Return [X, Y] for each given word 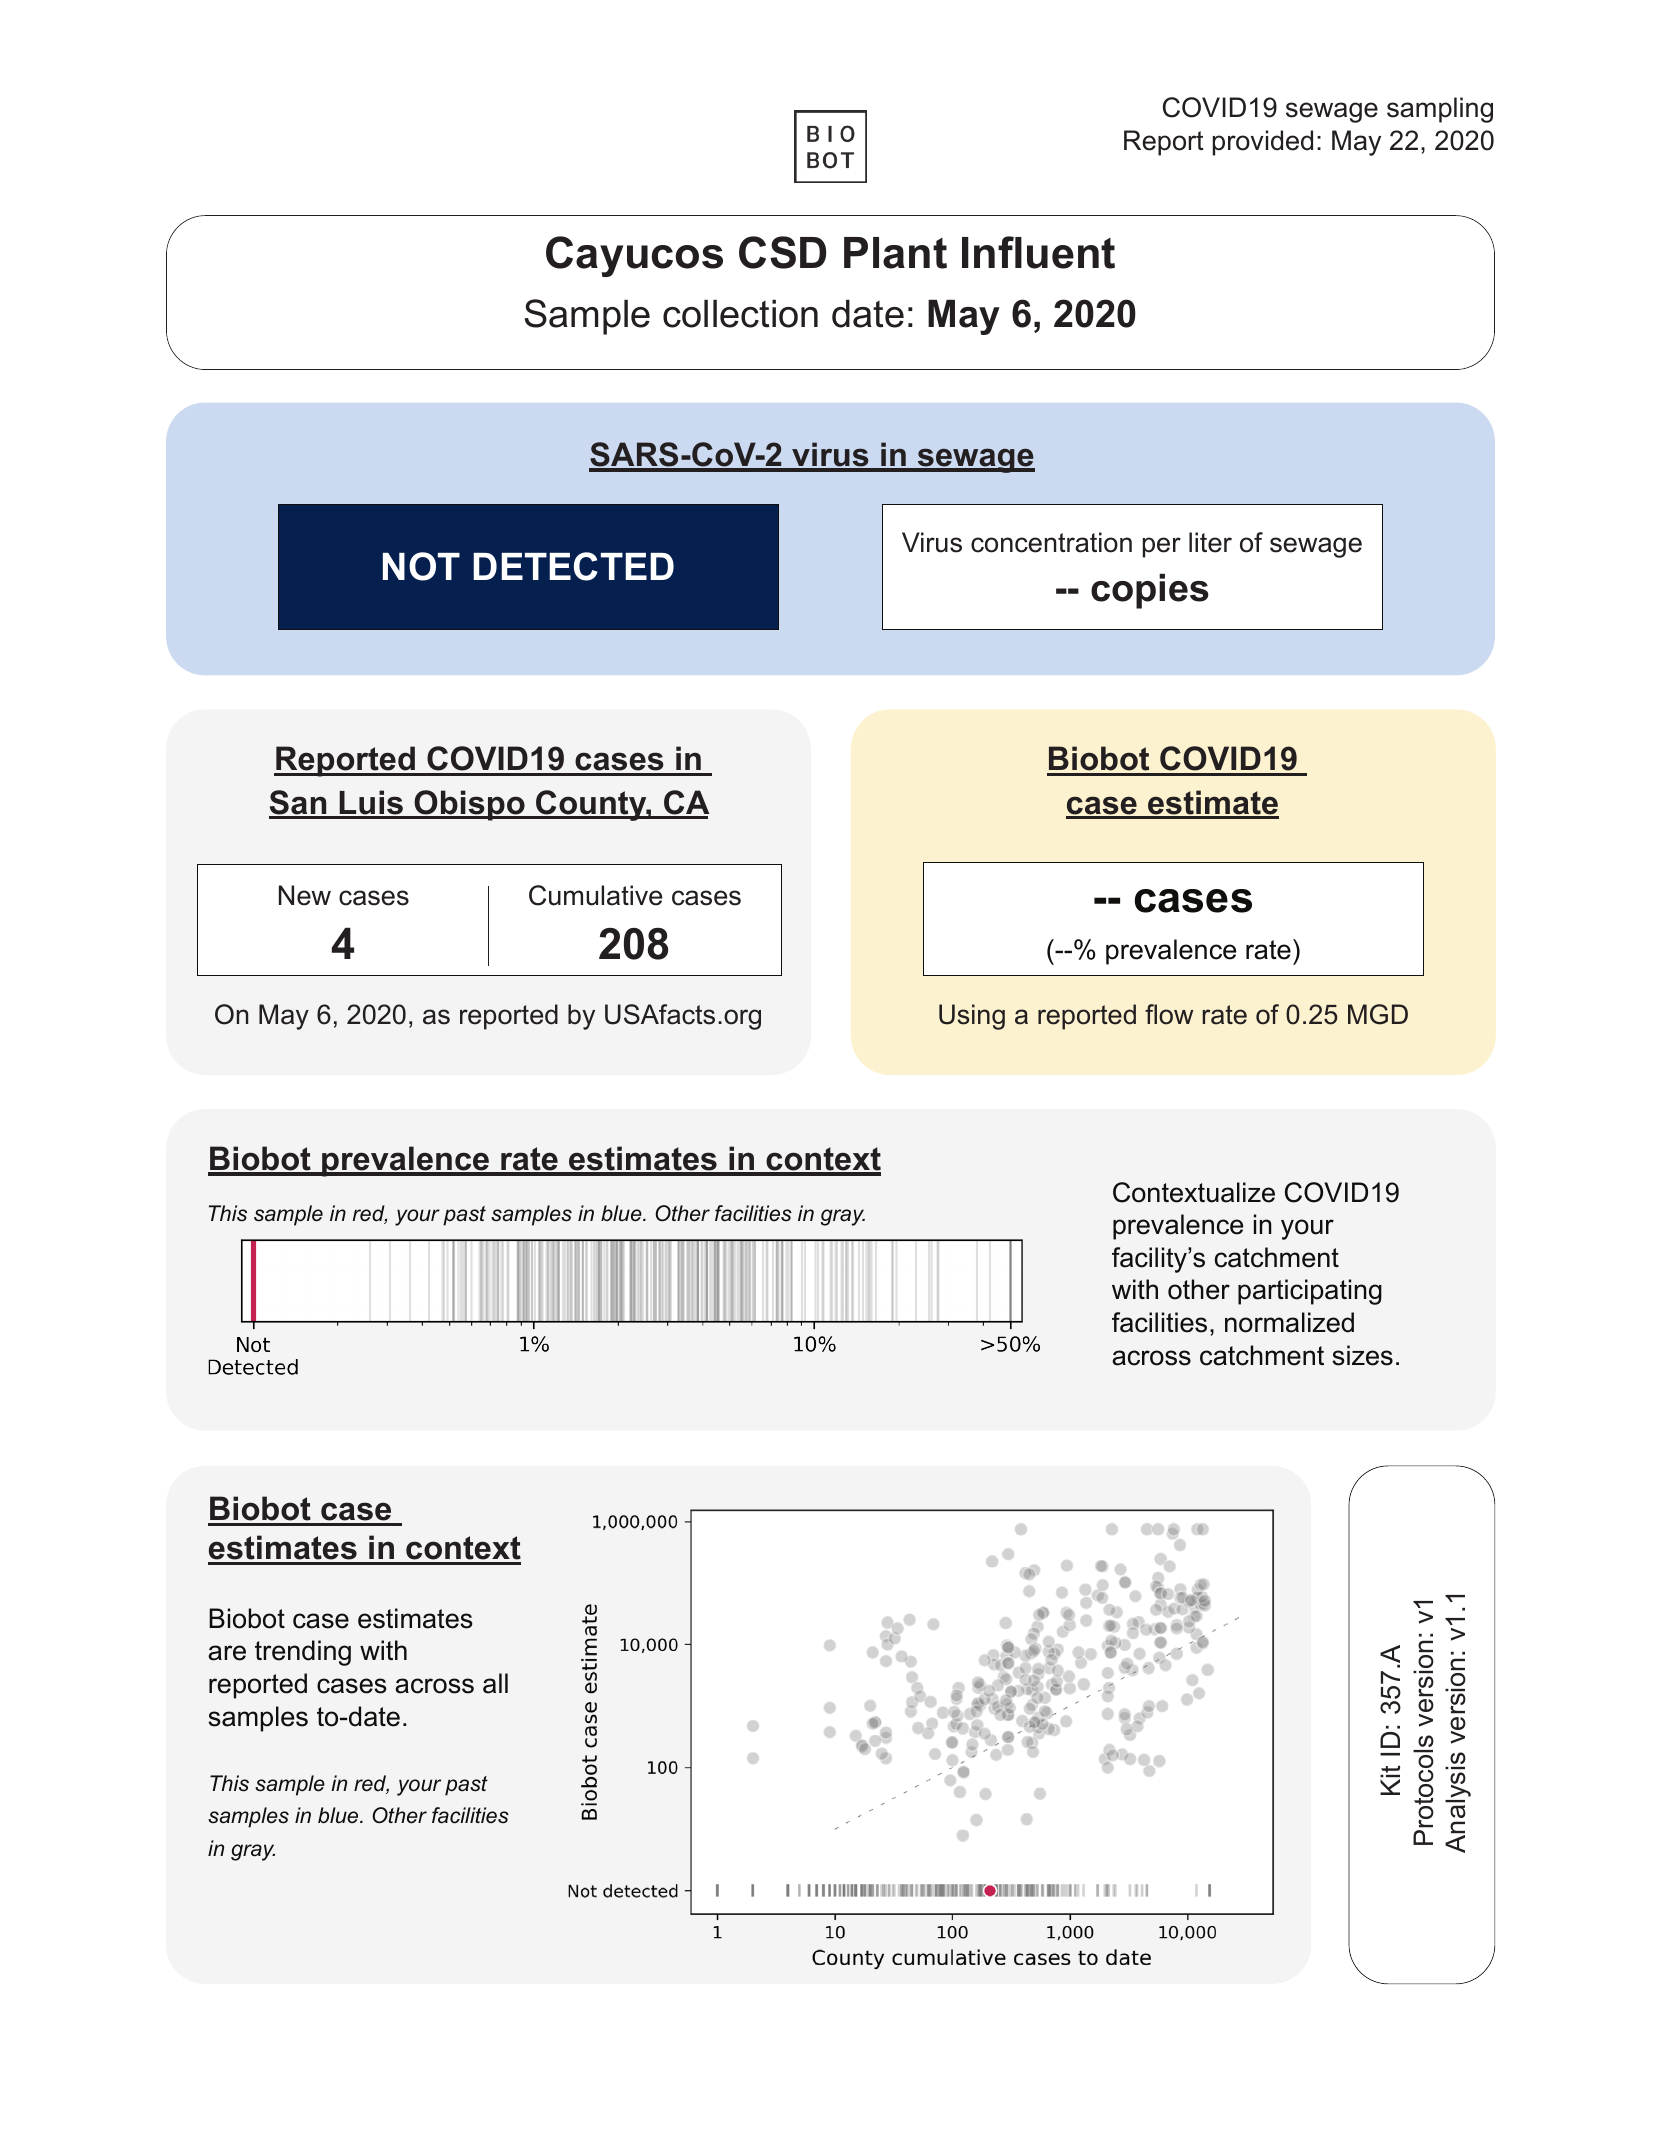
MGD [1378, 1014]
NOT [421, 566]
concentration [1051, 542]
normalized [1289, 1322]
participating [1310, 1292]
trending [303, 1653]
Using [972, 1017]
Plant [895, 253]
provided [1263, 143]
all [495, 1683]
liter [1210, 542]
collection [740, 314]
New [305, 895]
